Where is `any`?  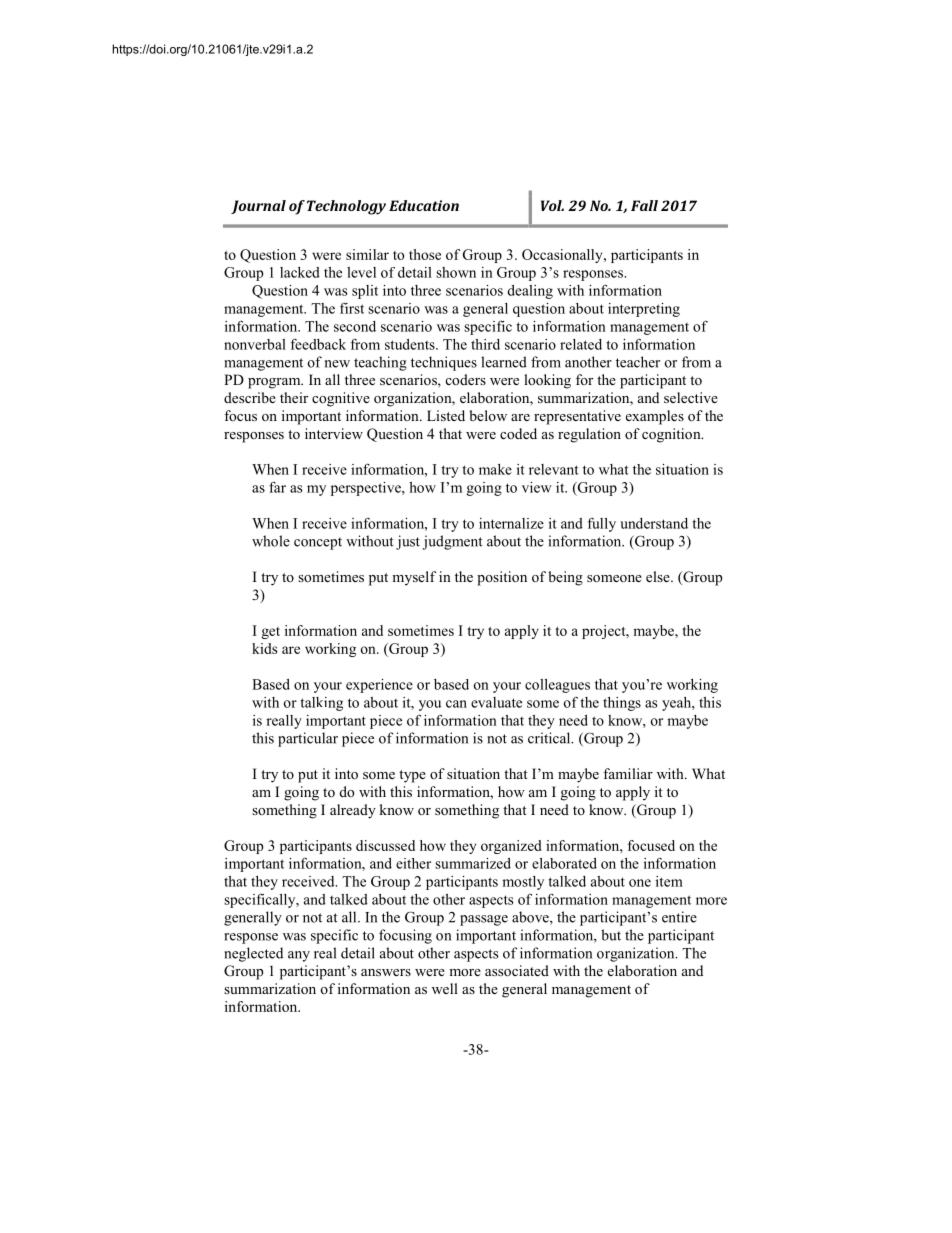
any is located at coordinates (299, 956).
